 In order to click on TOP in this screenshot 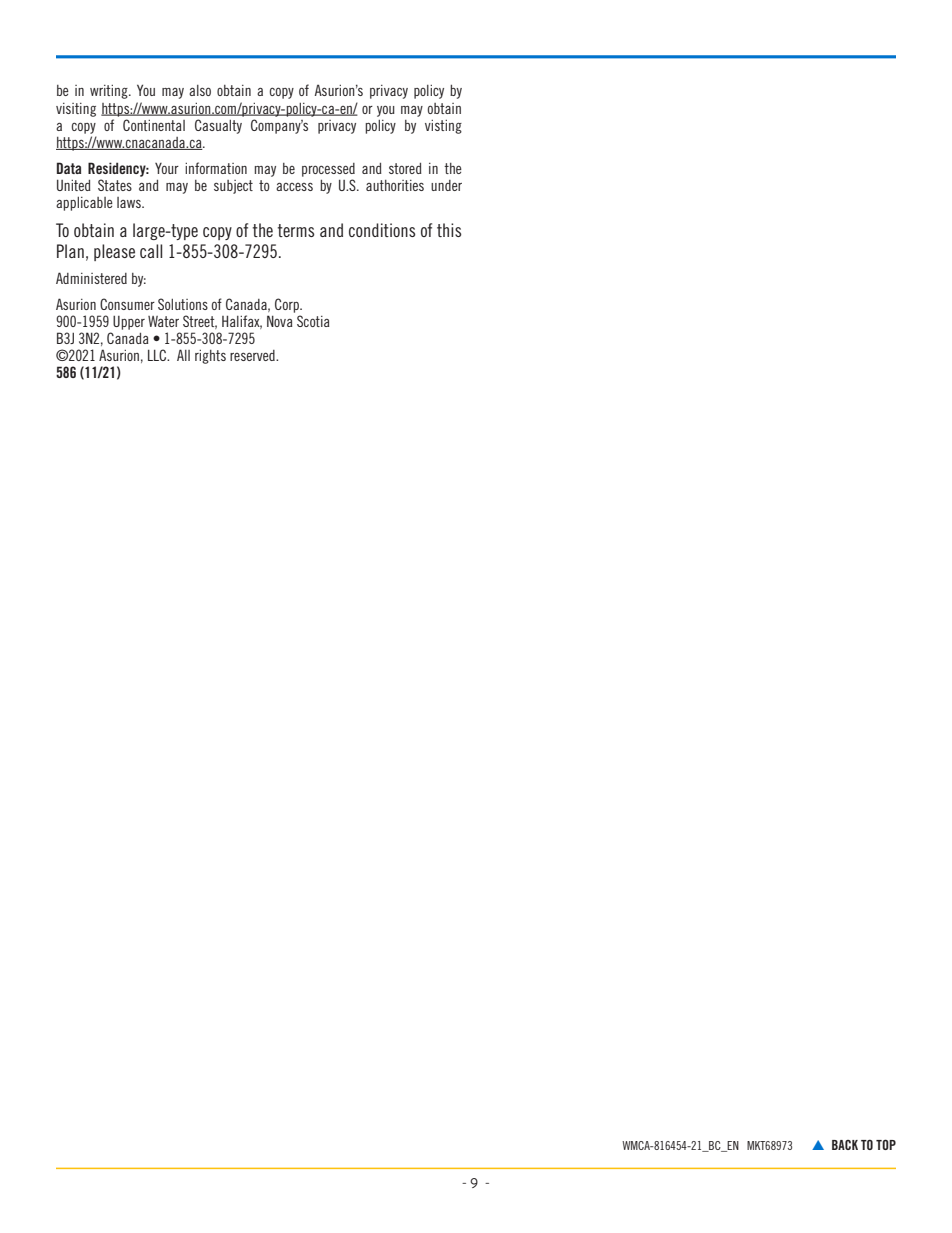, I will do `click(886, 1144)`.
